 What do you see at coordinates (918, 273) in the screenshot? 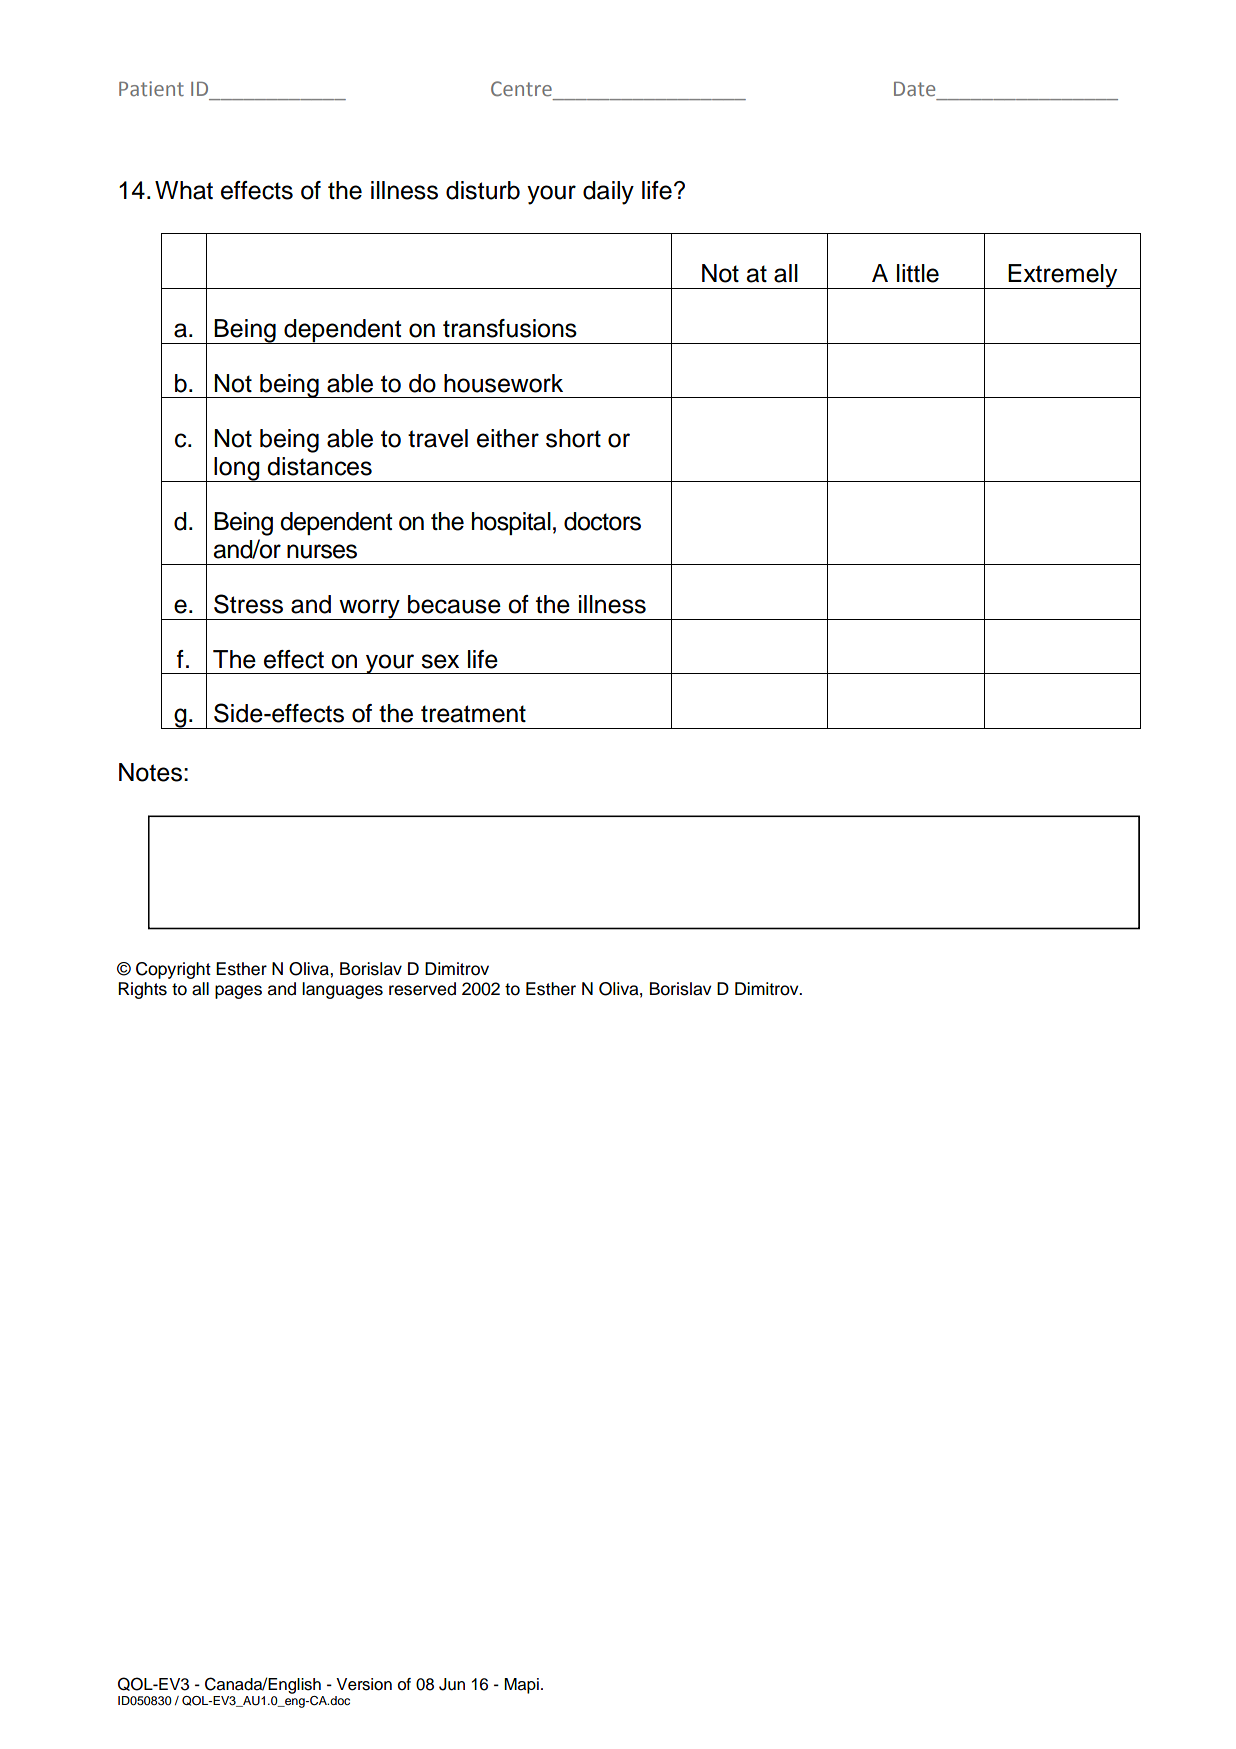
I see `little` at bounding box center [918, 273].
